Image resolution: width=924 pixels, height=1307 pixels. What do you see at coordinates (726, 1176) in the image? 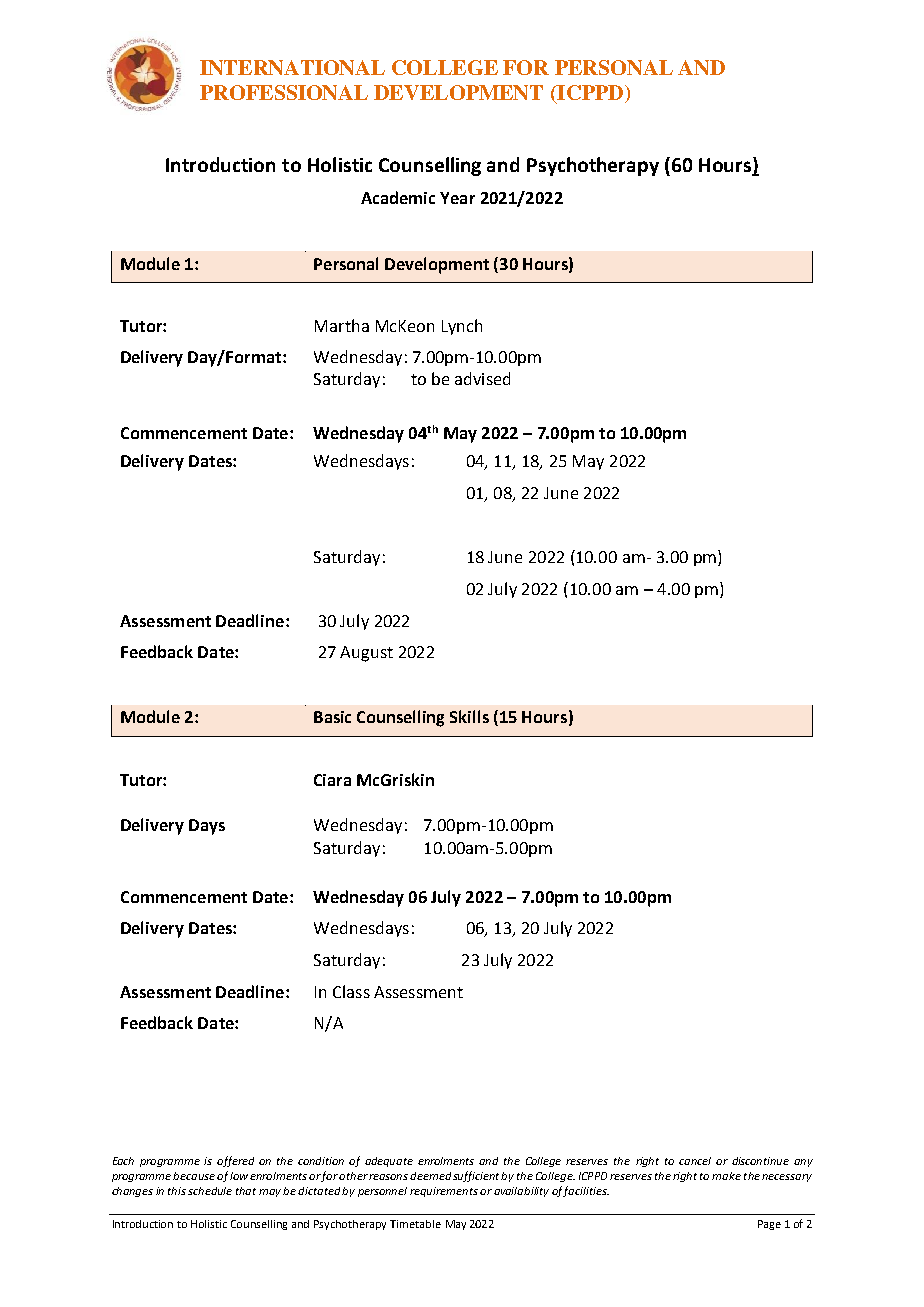
I see `make` at bounding box center [726, 1176].
